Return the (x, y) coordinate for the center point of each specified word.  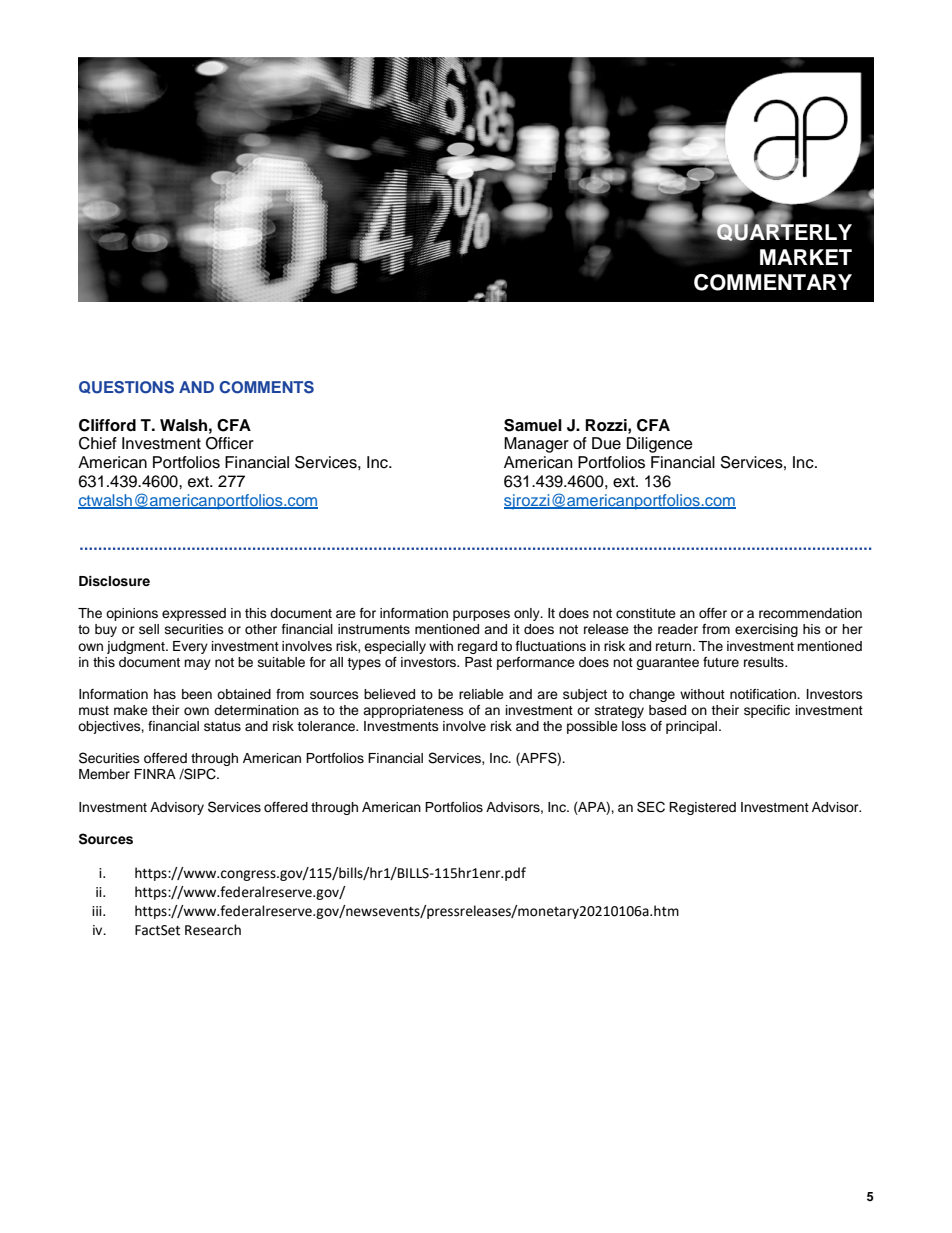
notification (764, 694)
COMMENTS (266, 387)
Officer (230, 443)
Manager (536, 445)
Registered (702, 808)
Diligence (660, 445)
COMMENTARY (773, 282)
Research (213, 930)
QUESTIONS (126, 387)
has (165, 694)
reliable (481, 694)
